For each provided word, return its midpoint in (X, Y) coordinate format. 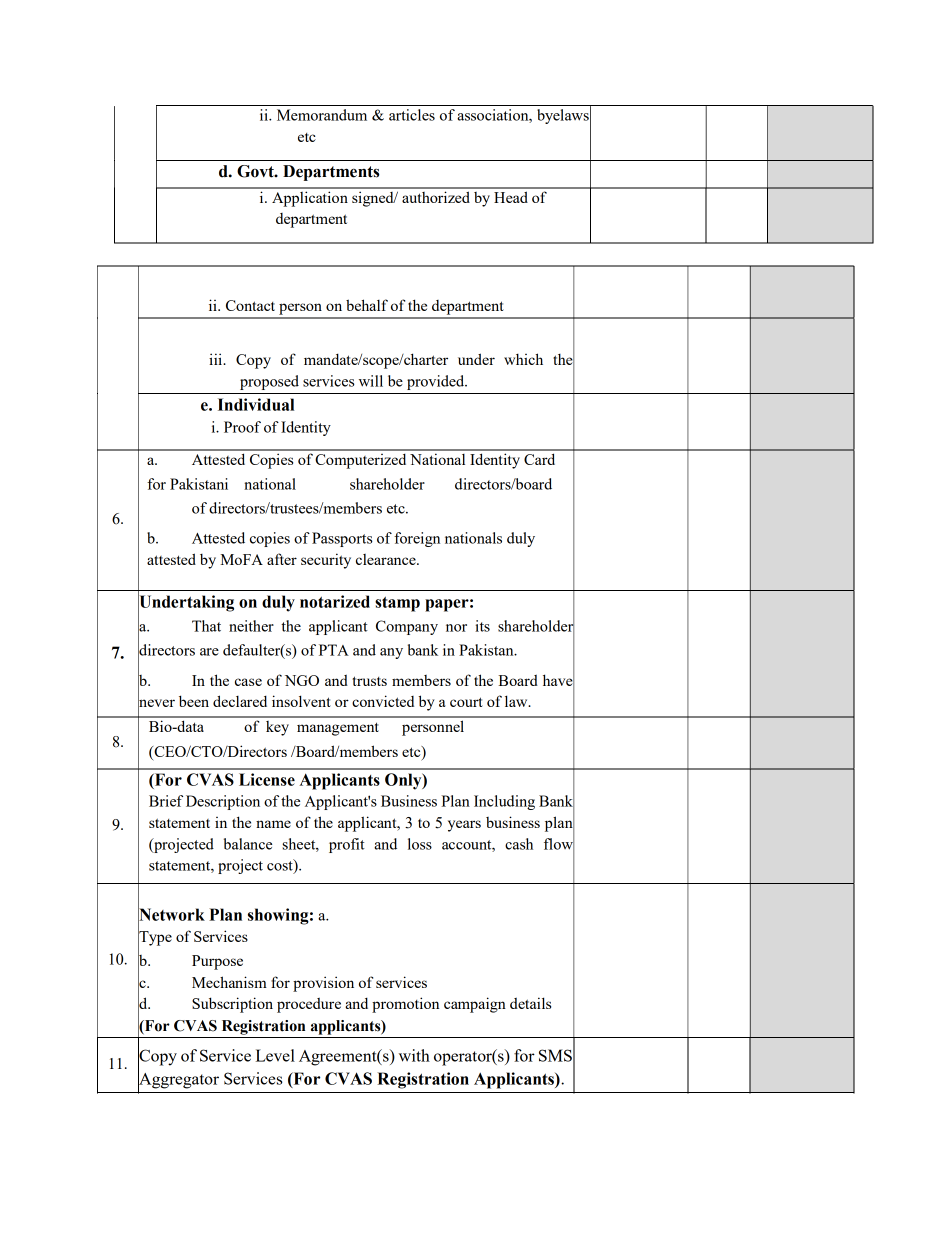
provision (323, 984)
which (523, 359)
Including (504, 802)
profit (347, 845)
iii (216, 359)
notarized (335, 601)
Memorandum (322, 115)
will (371, 381)
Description (223, 802)
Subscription (232, 1005)
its (482, 626)
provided (437, 382)
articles (412, 115)
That (206, 626)
